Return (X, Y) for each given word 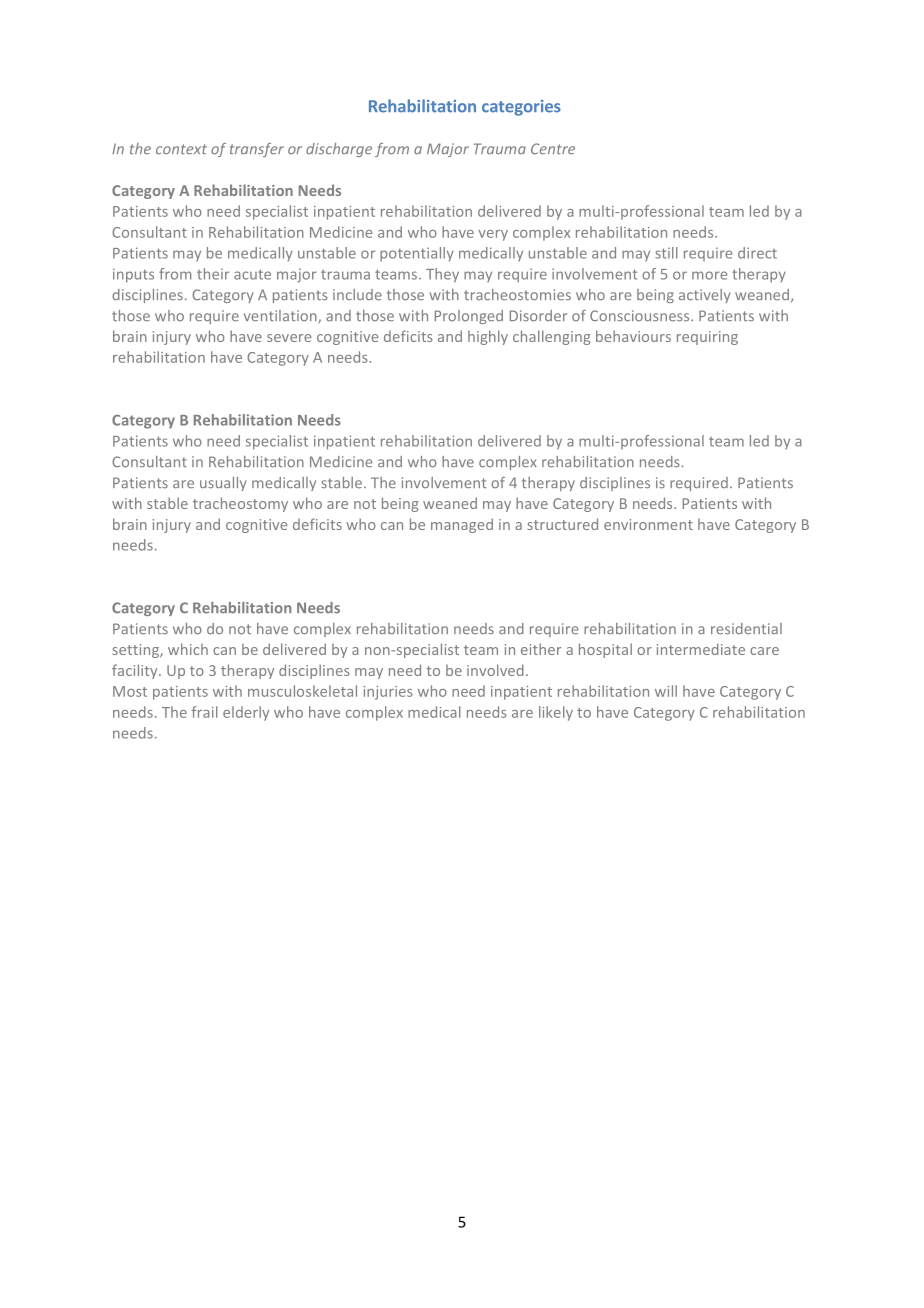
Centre (553, 148)
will (666, 691)
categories (521, 108)
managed (462, 525)
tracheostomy (240, 504)
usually (223, 484)
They (442, 275)
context (181, 149)
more (709, 275)
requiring (707, 338)
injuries (388, 693)
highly (488, 337)
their (213, 274)
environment (648, 524)
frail (204, 712)
